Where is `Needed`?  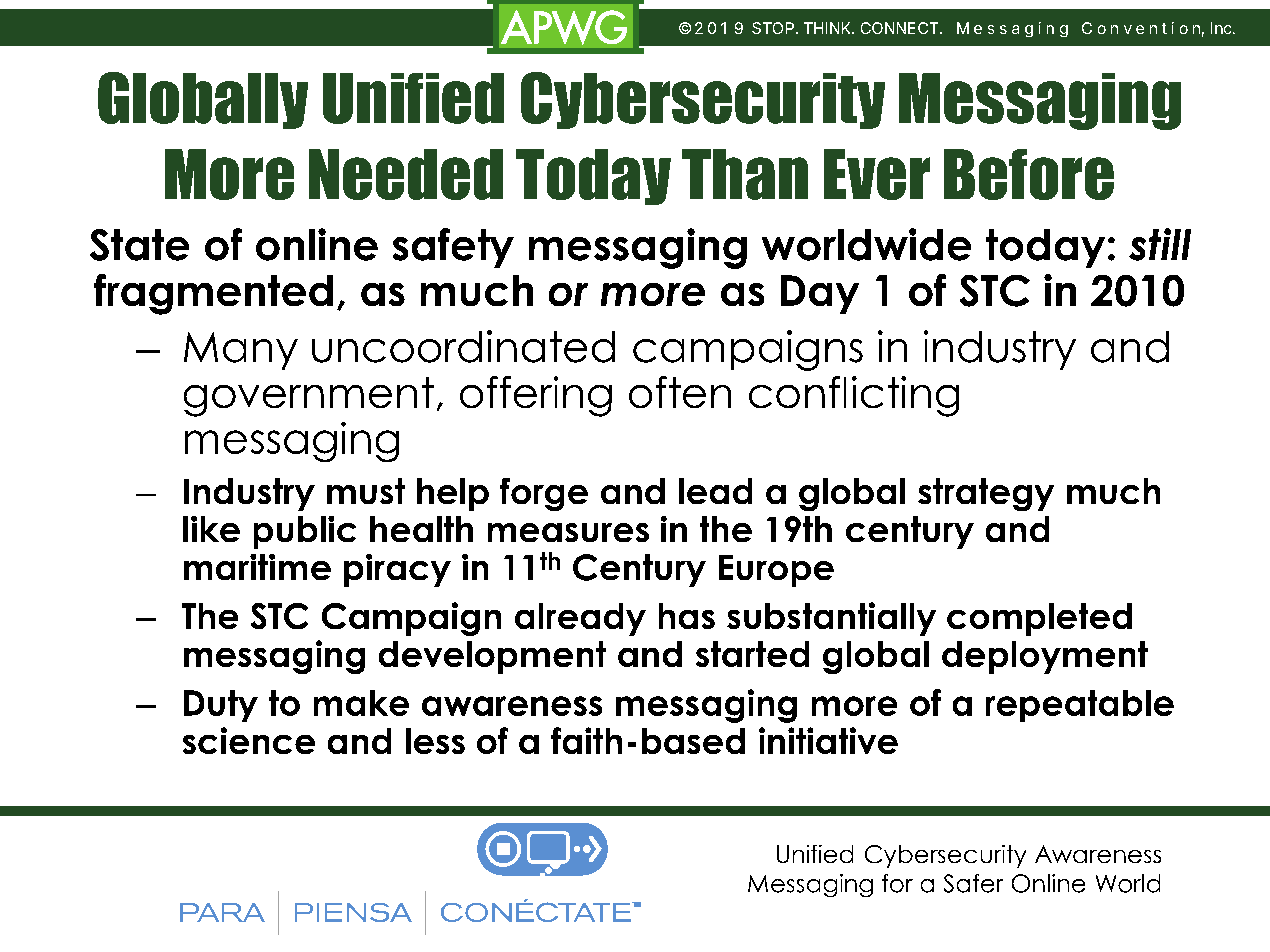 Needed is located at coordinates (406, 174).
